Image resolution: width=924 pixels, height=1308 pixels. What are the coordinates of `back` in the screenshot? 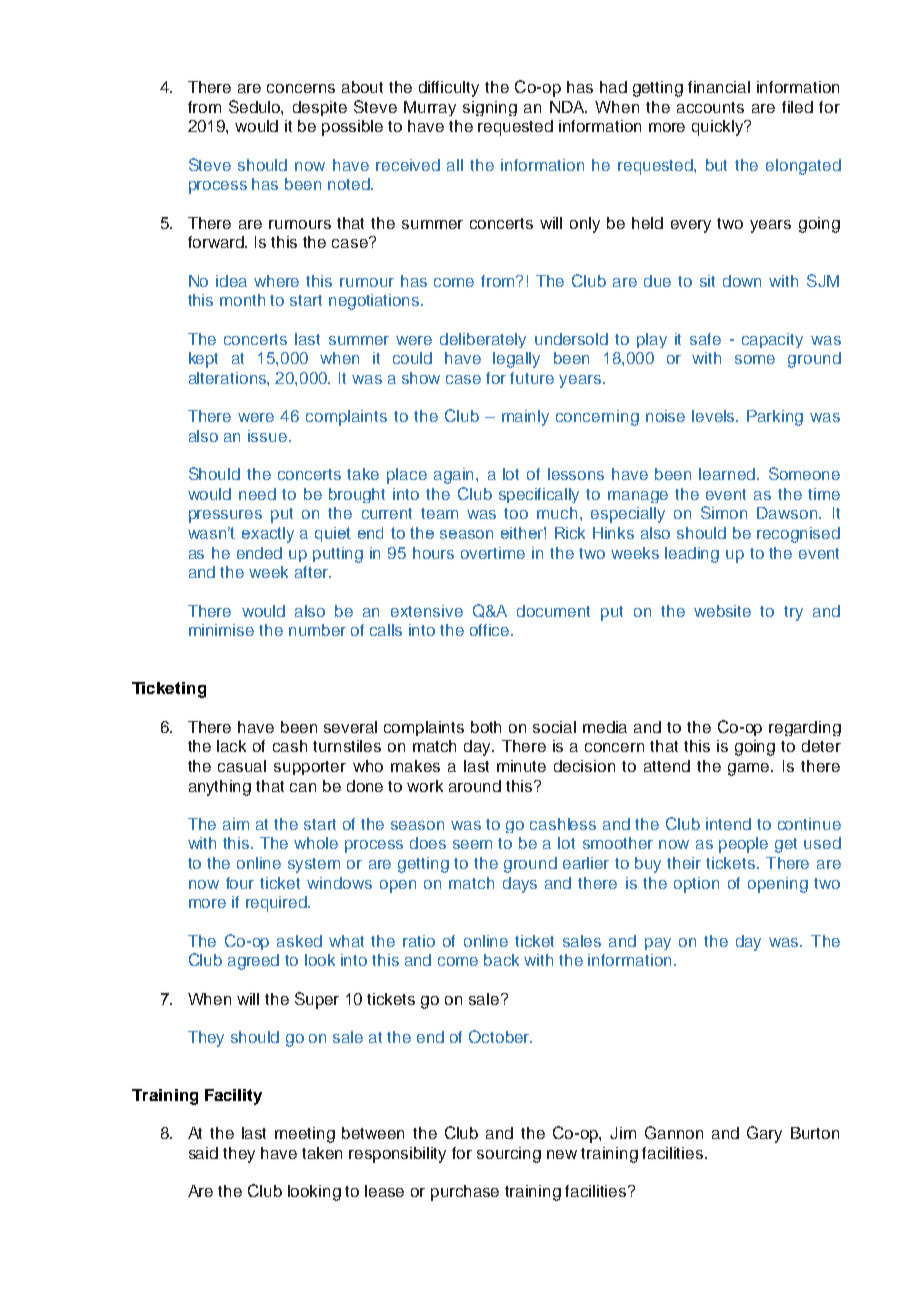 It's located at (501, 960).
